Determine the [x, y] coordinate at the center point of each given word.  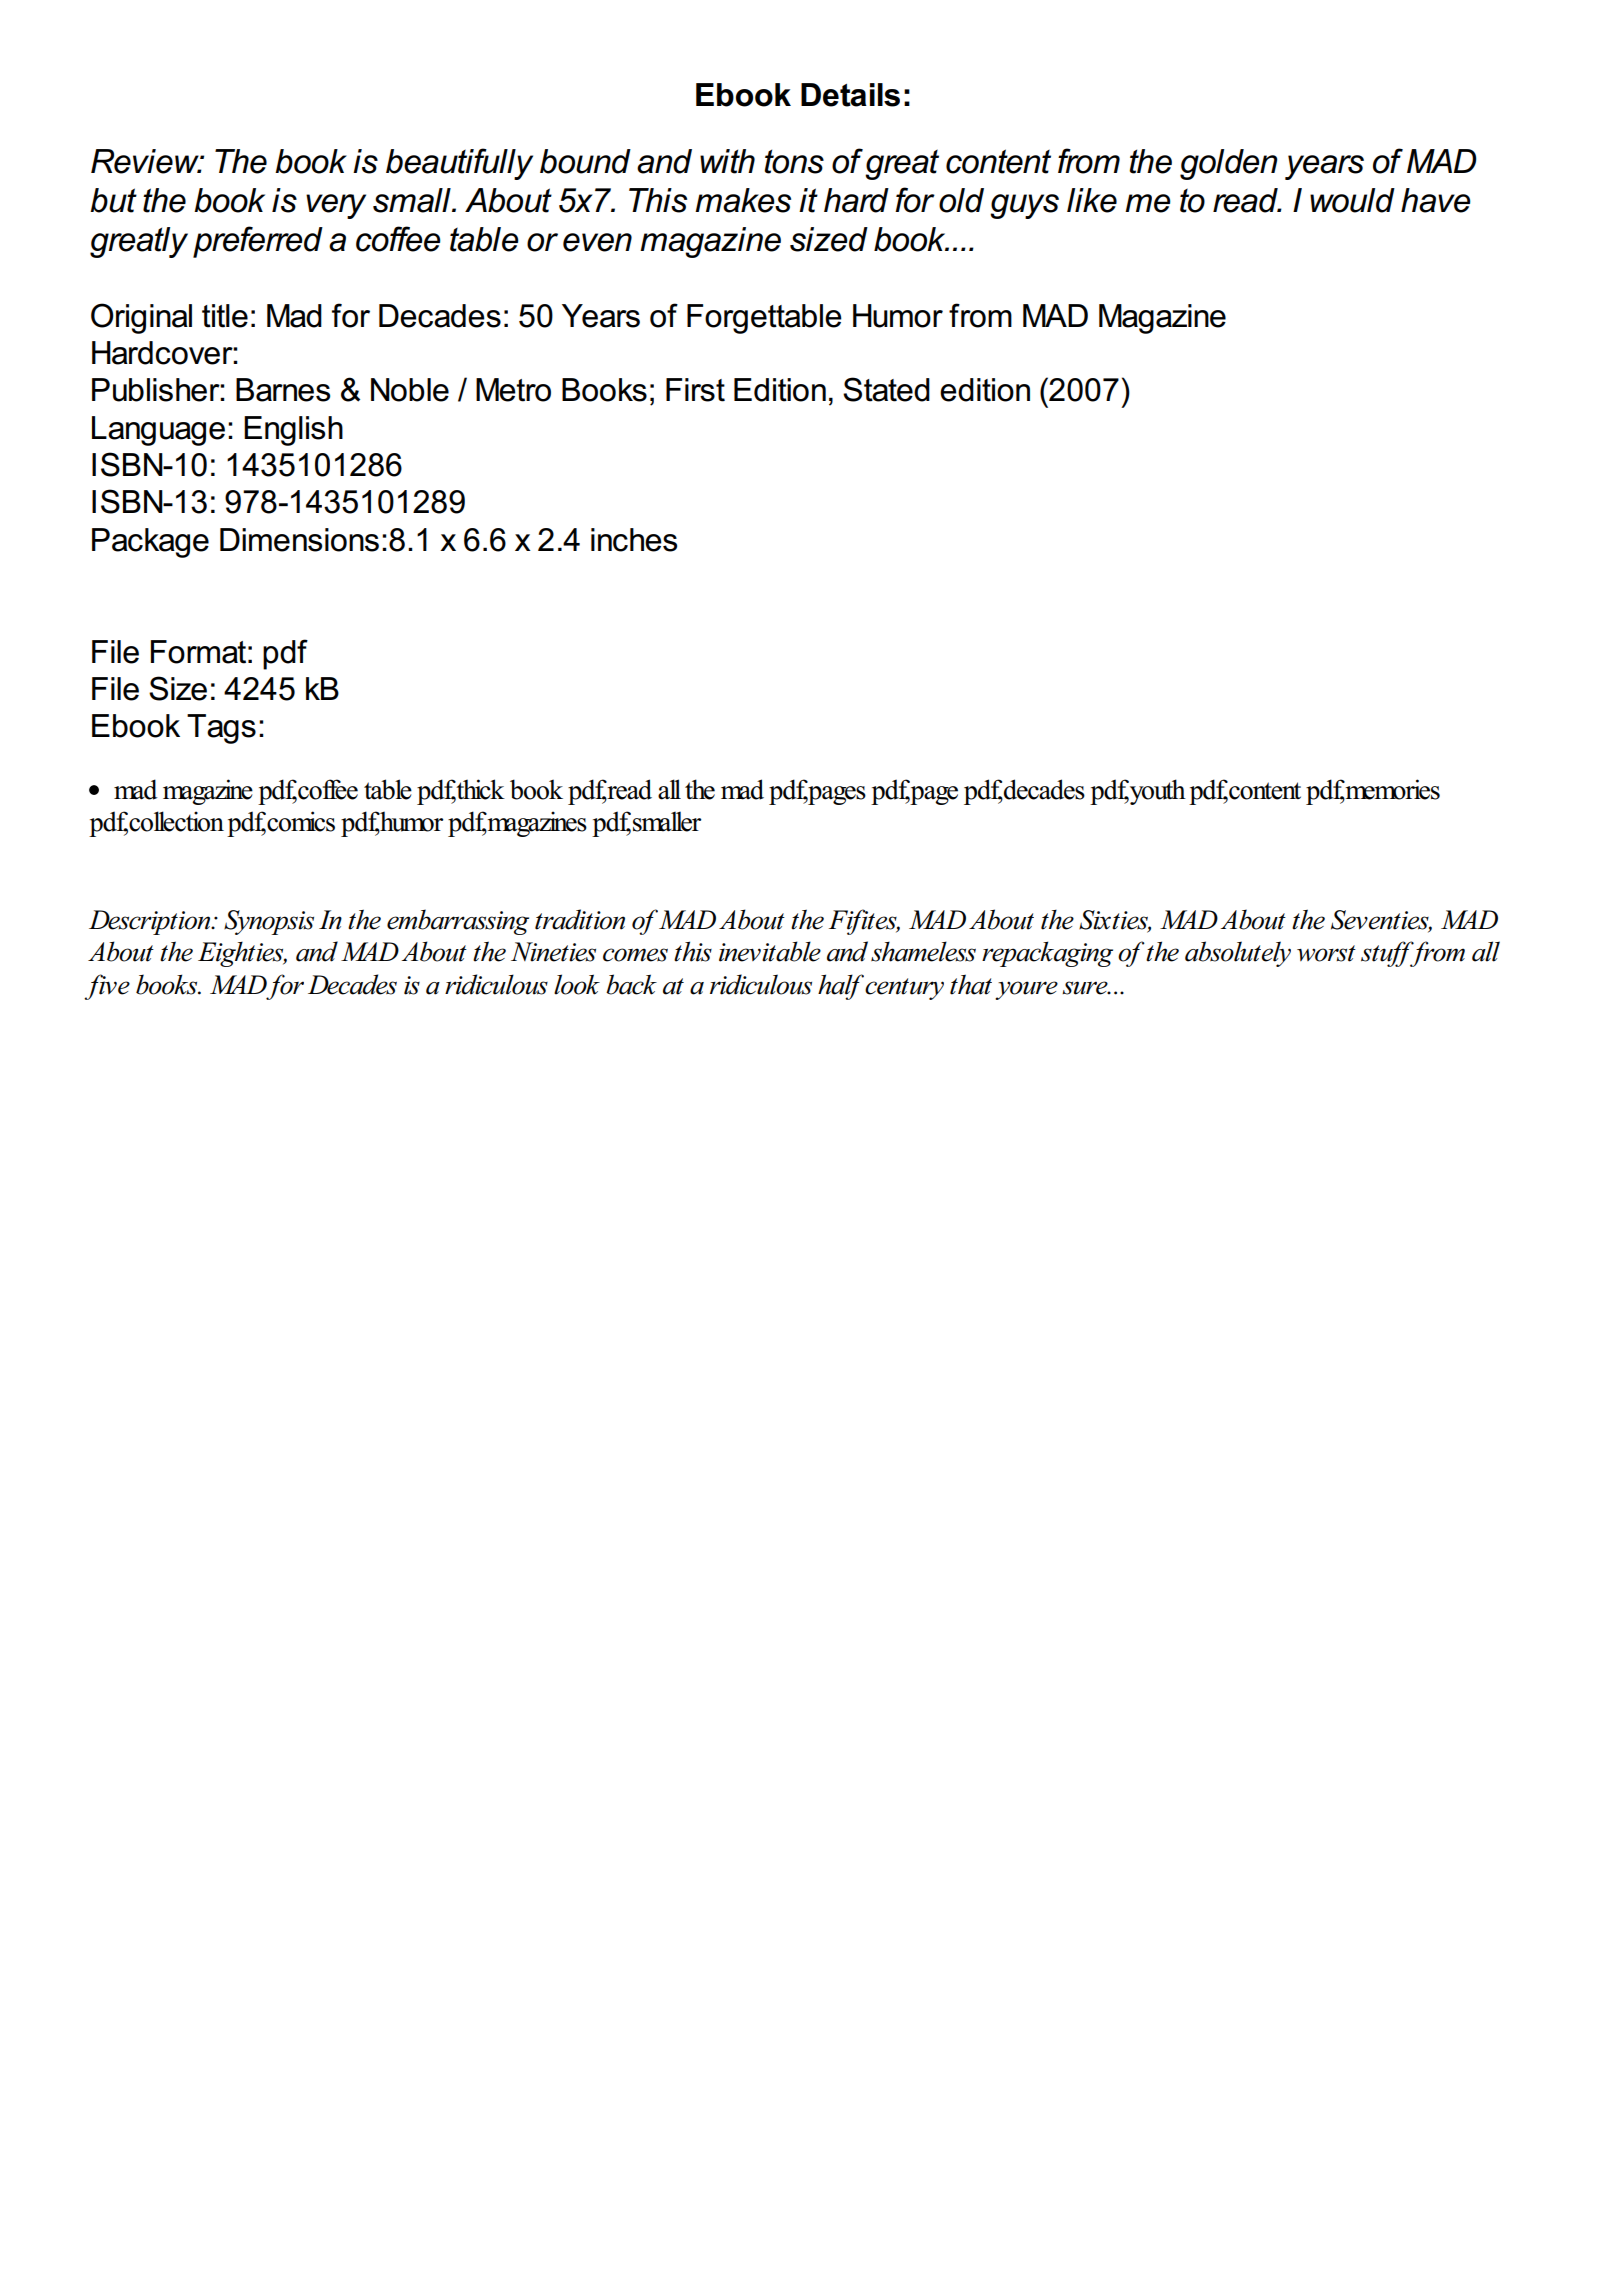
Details [850, 95]
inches [634, 540]
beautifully [459, 164]
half [842, 987]
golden [1229, 164]
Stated [886, 389]
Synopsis [269, 922]
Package [150, 543]
